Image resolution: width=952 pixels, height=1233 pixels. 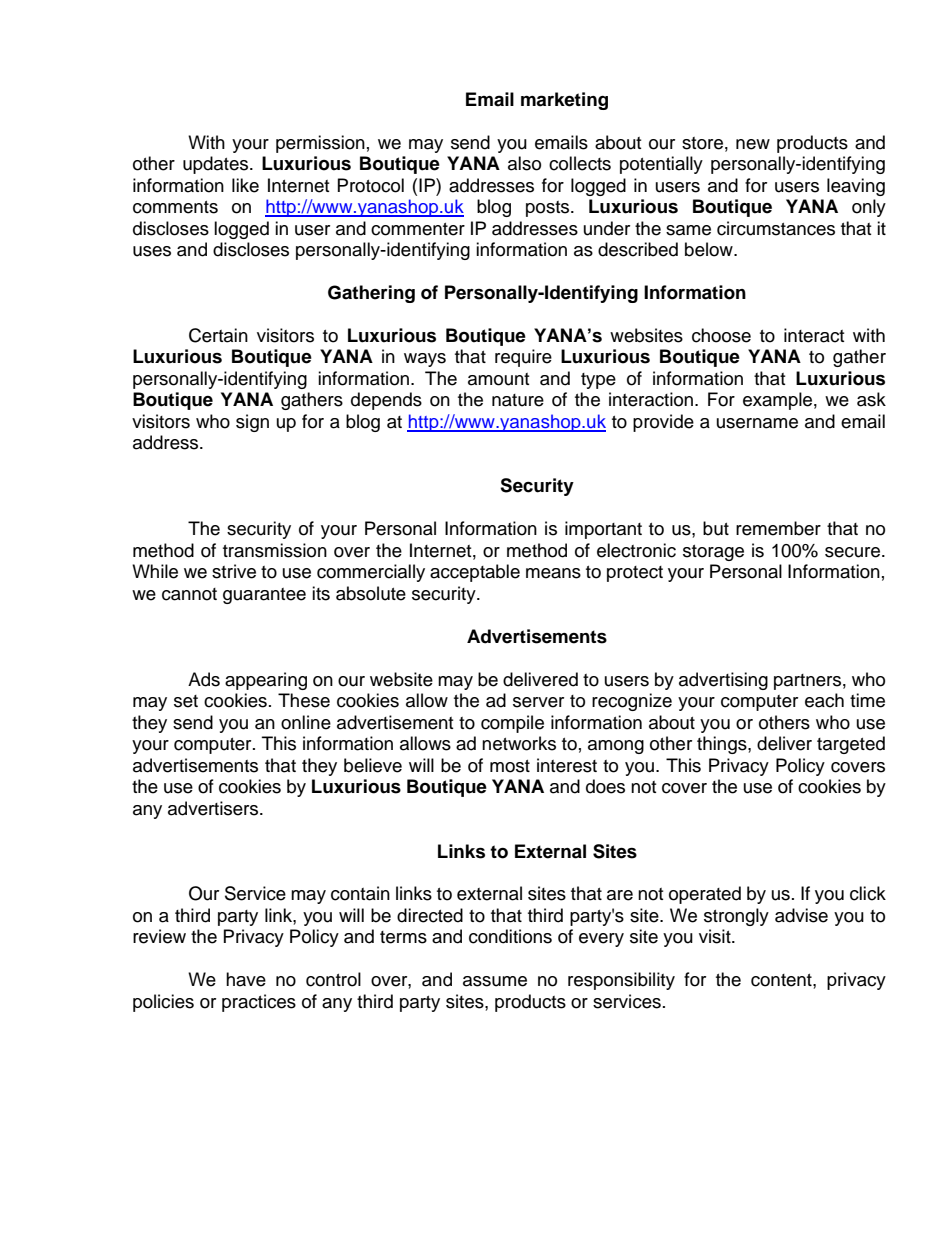 I want to click on have, so click(x=246, y=979).
